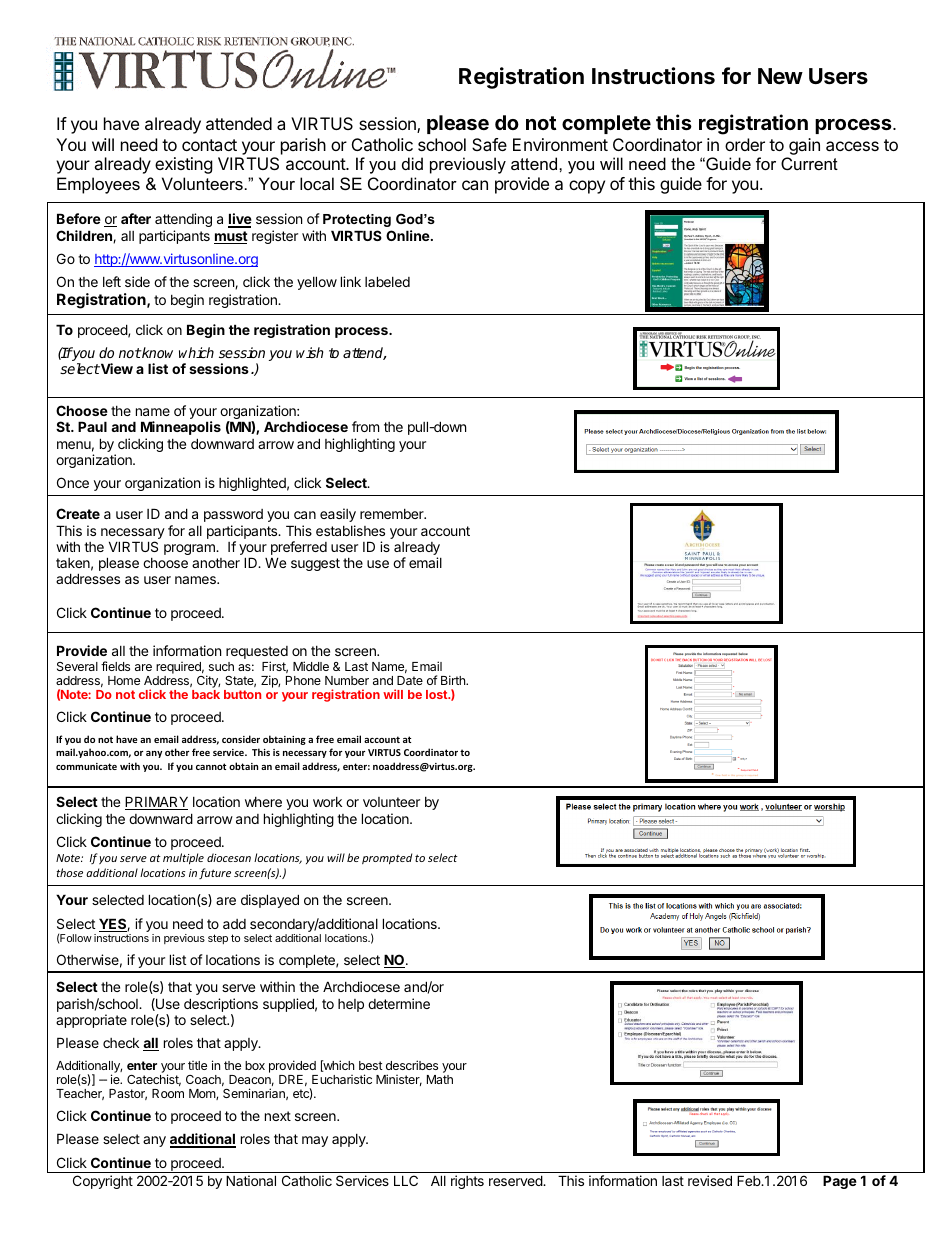 This screenshot has height=1233, width=952. What do you see at coordinates (809, 163) in the screenshot?
I see `Current` at bounding box center [809, 163].
